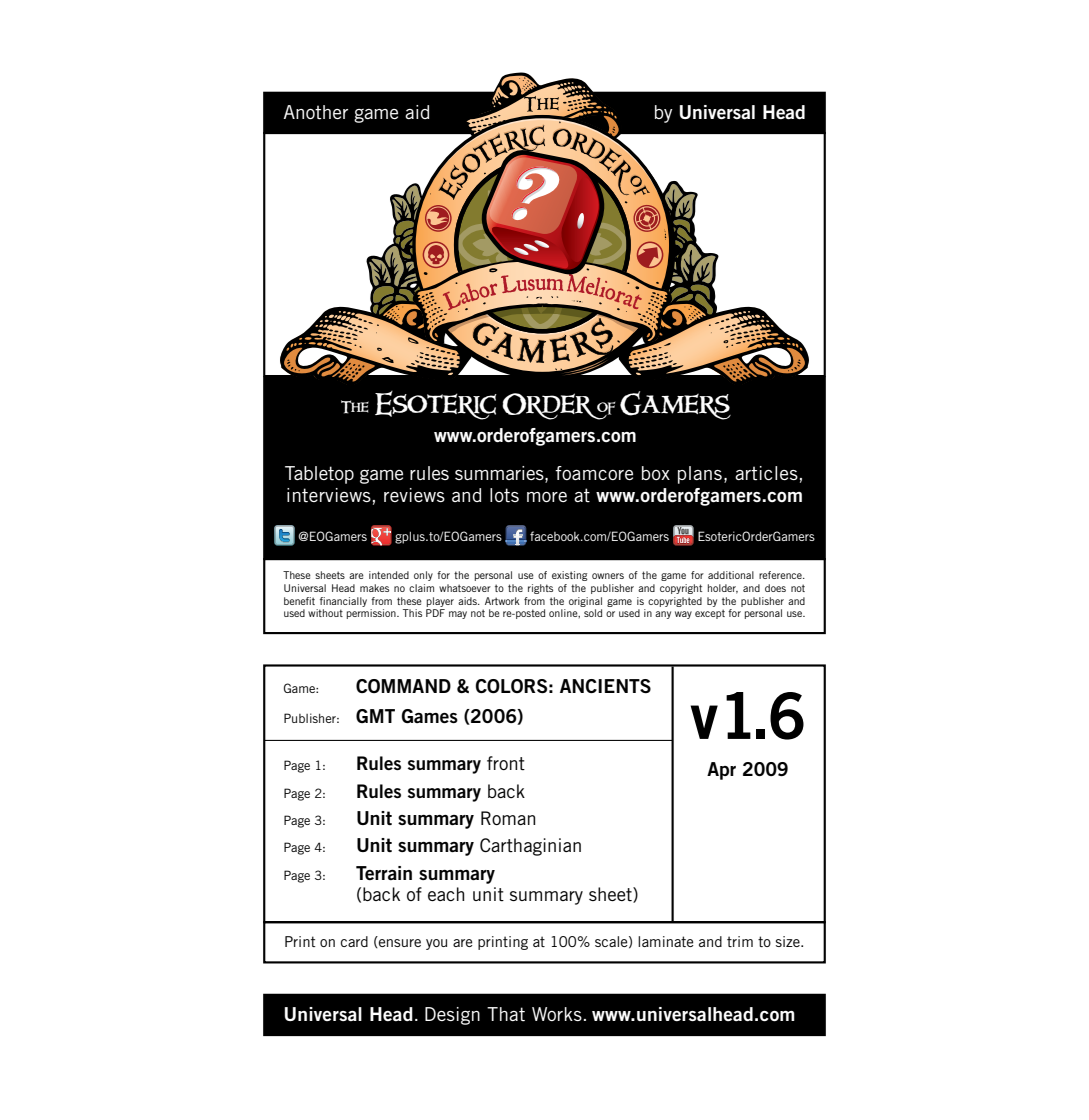 This screenshot has height=1120, width=1089. I want to click on Works, so click(557, 1014).
